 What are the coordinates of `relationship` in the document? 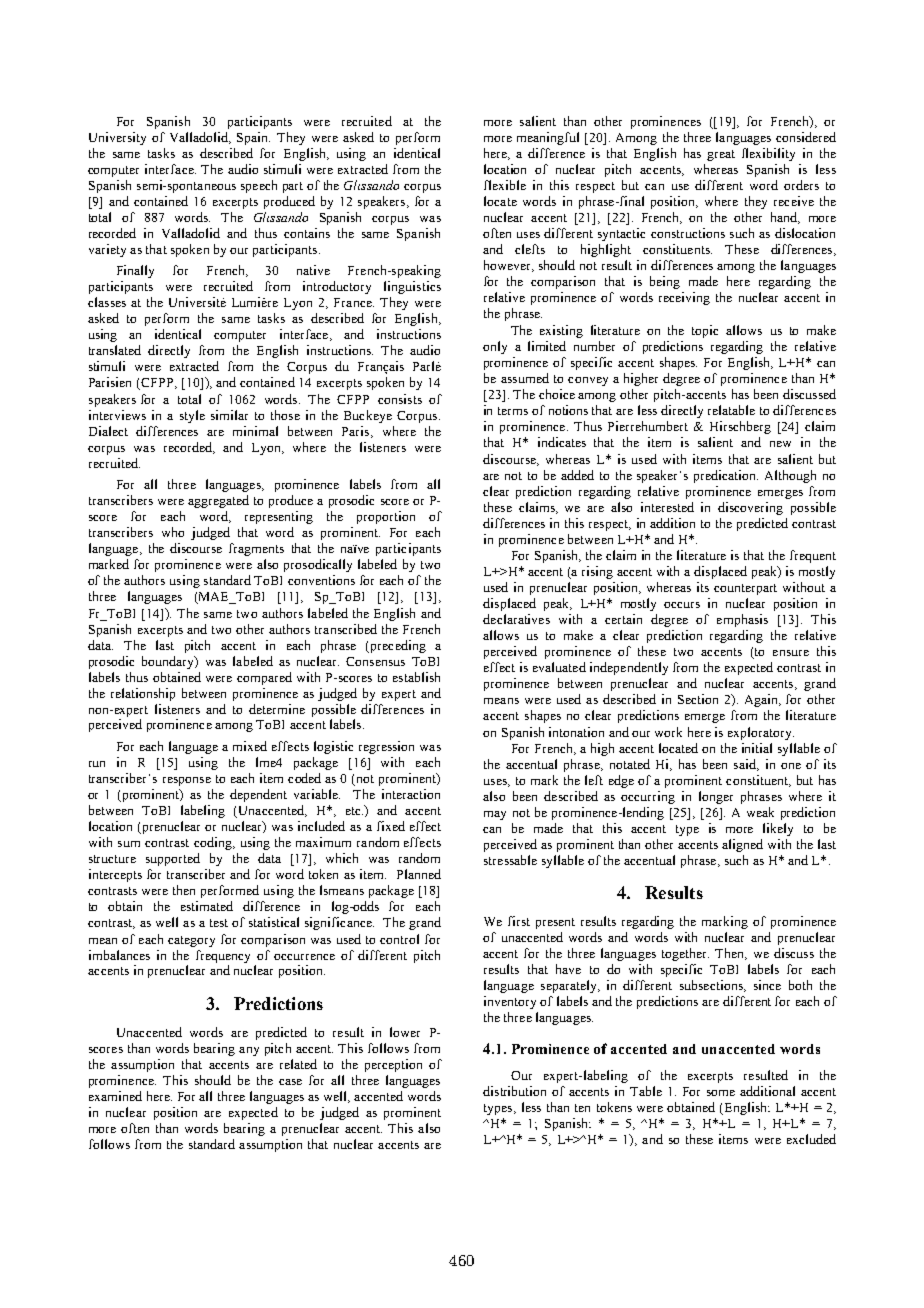 It's located at (143, 694).
